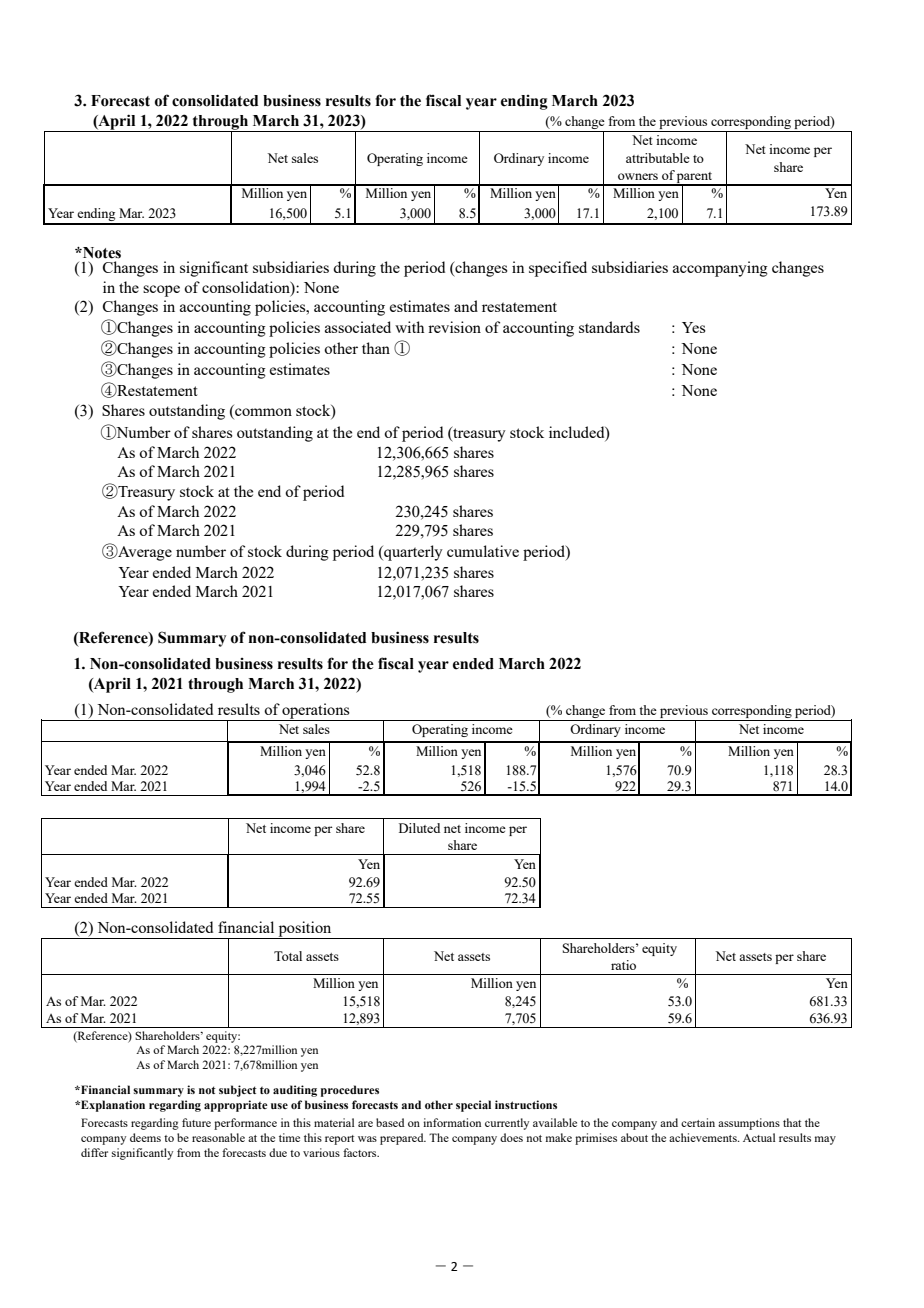 This screenshot has height=1308, width=924. I want to click on parent, so click(694, 179).
